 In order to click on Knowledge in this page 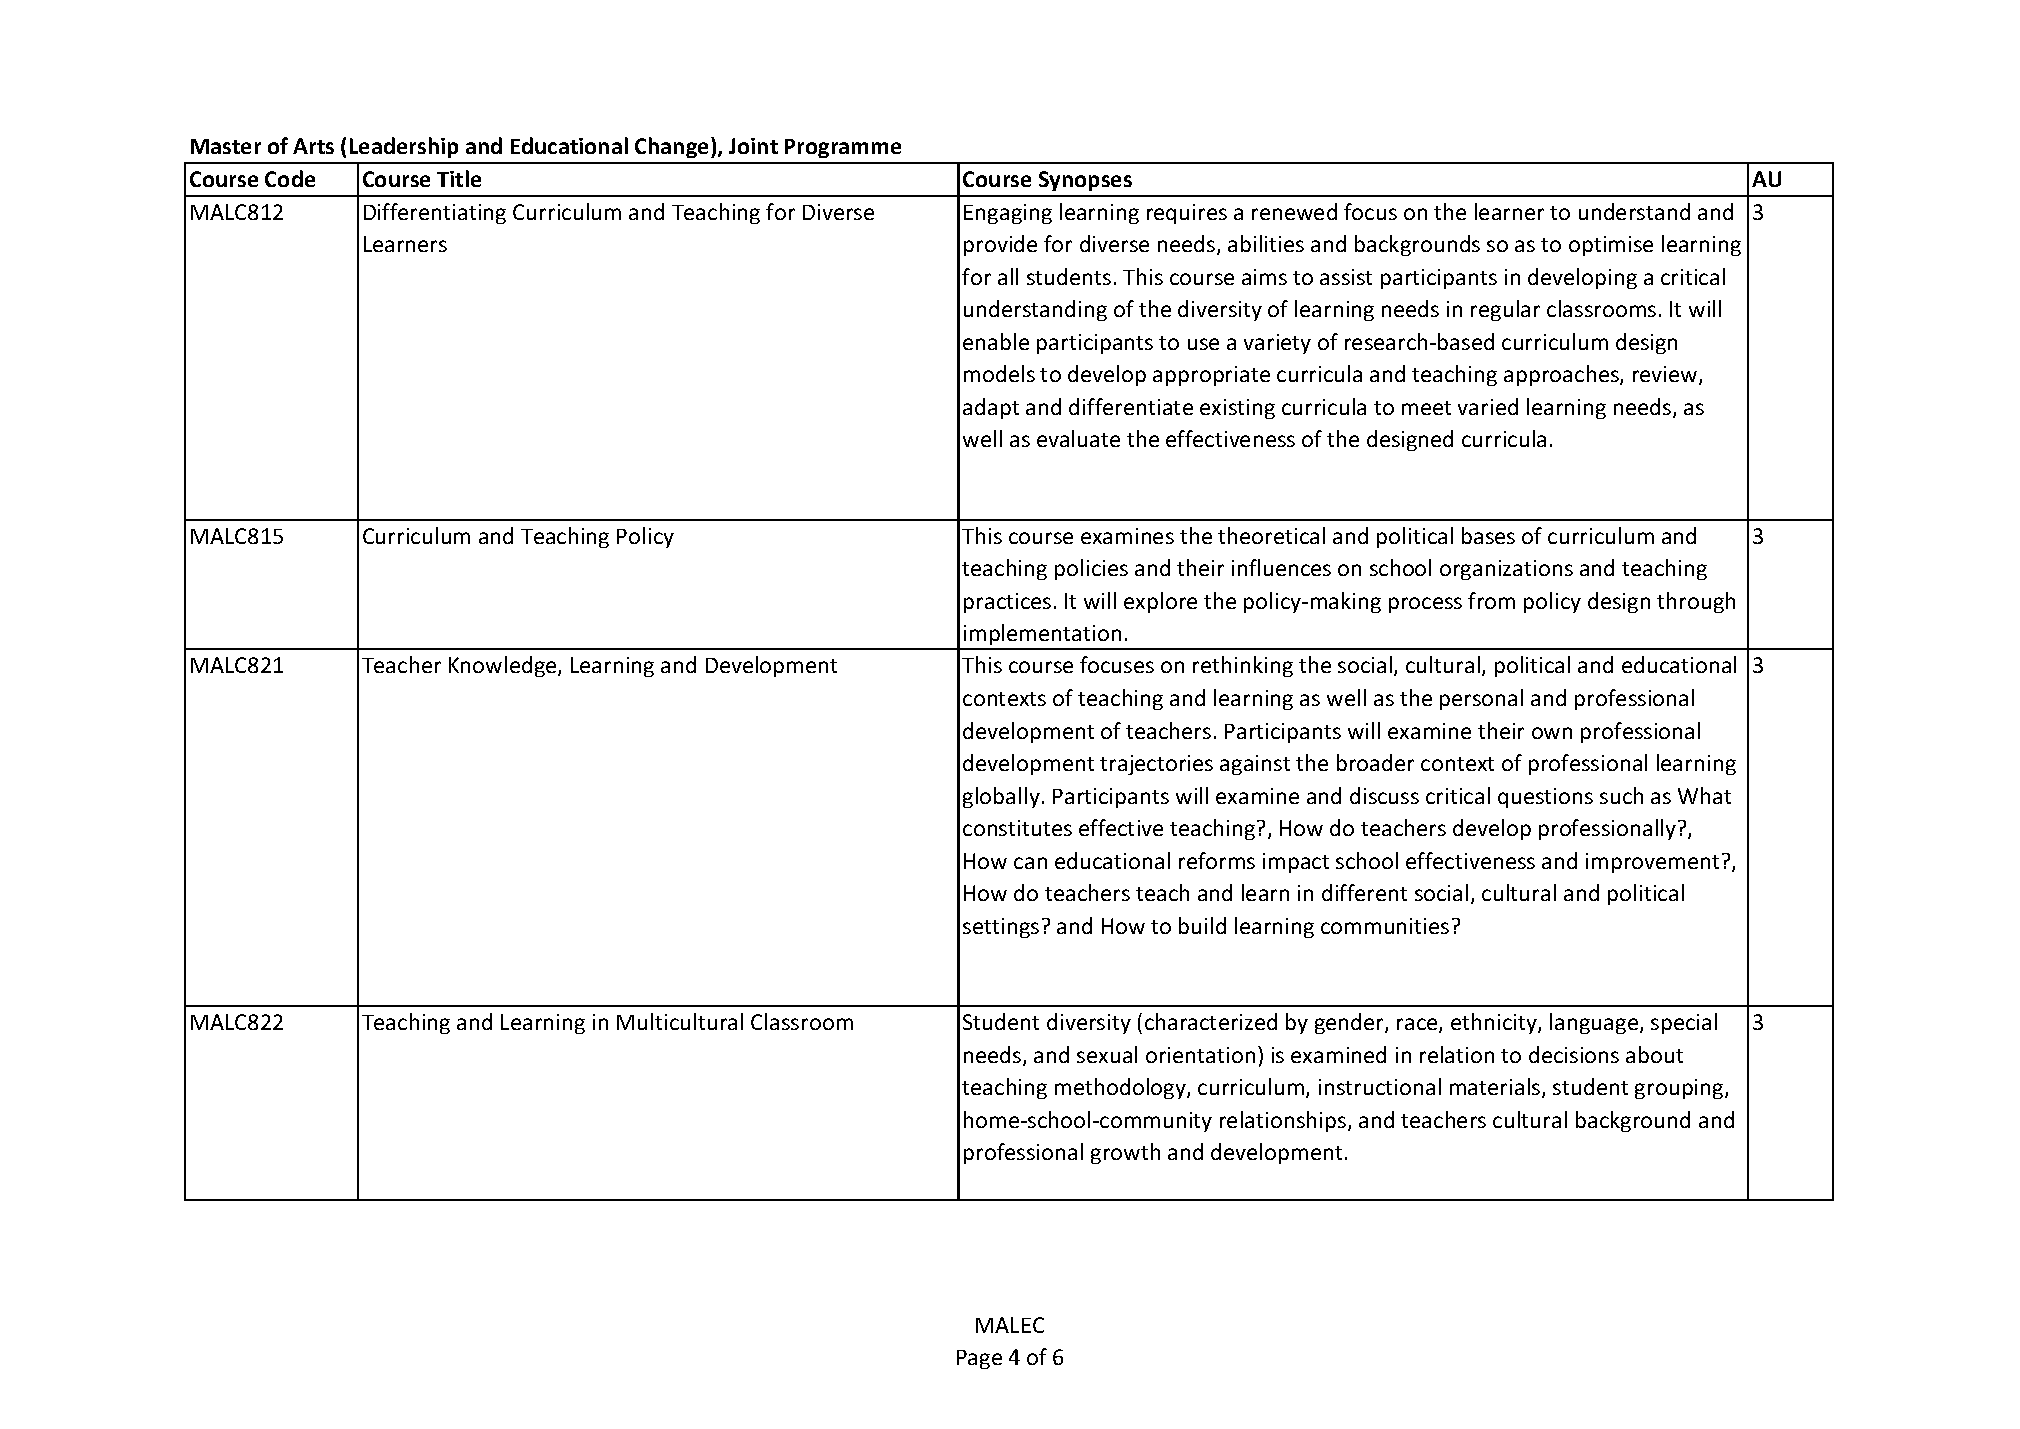, I will do `click(504, 666)`.
